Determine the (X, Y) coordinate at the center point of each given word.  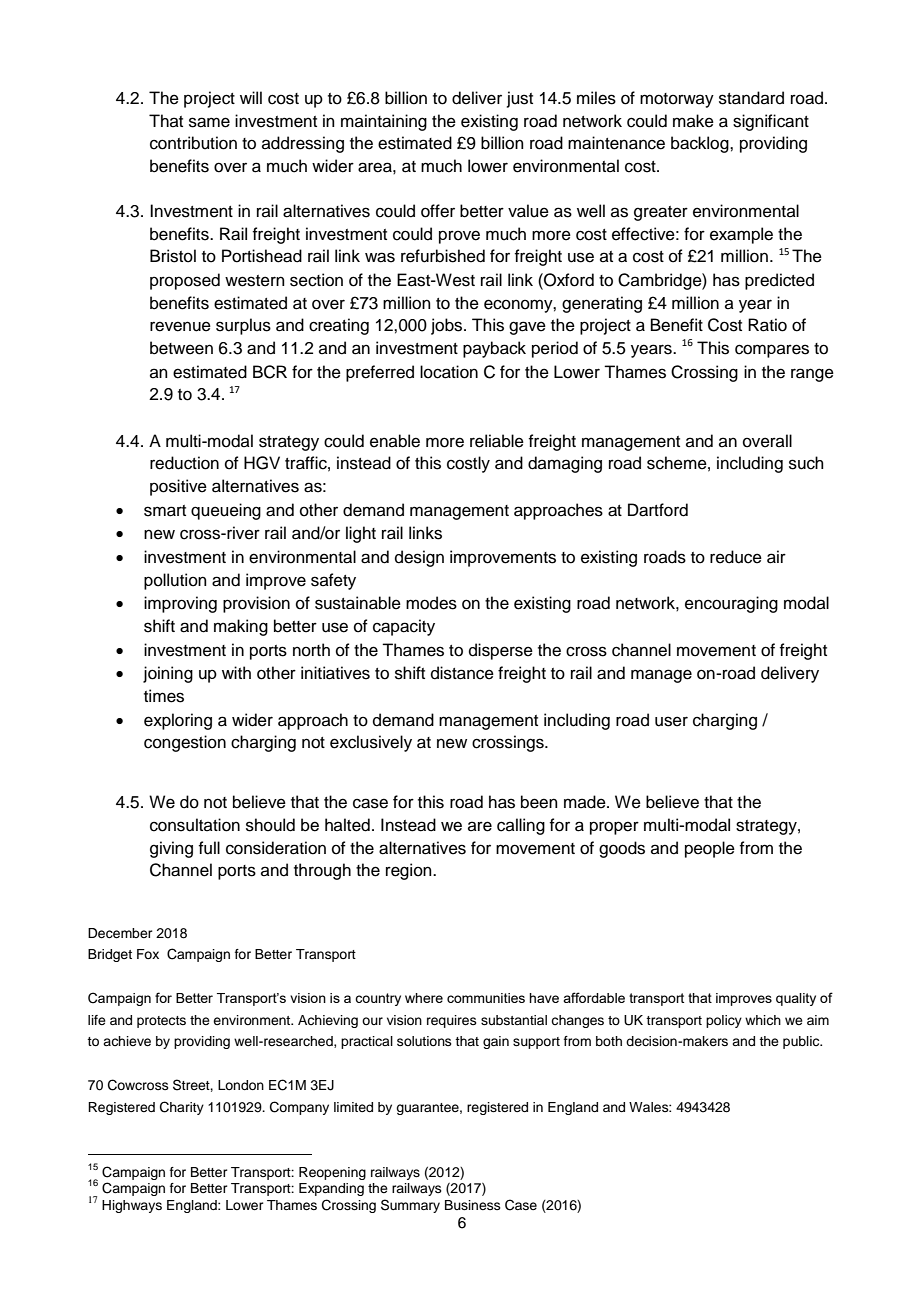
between (181, 348)
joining (168, 674)
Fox (148, 954)
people (710, 849)
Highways (132, 1206)
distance (462, 673)
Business (473, 1205)
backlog (701, 144)
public (802, 1042)
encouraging (731, 604)
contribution (193, 143)
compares (772, 351)
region (410, 871)
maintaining (384, 122)
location (449, 372)
